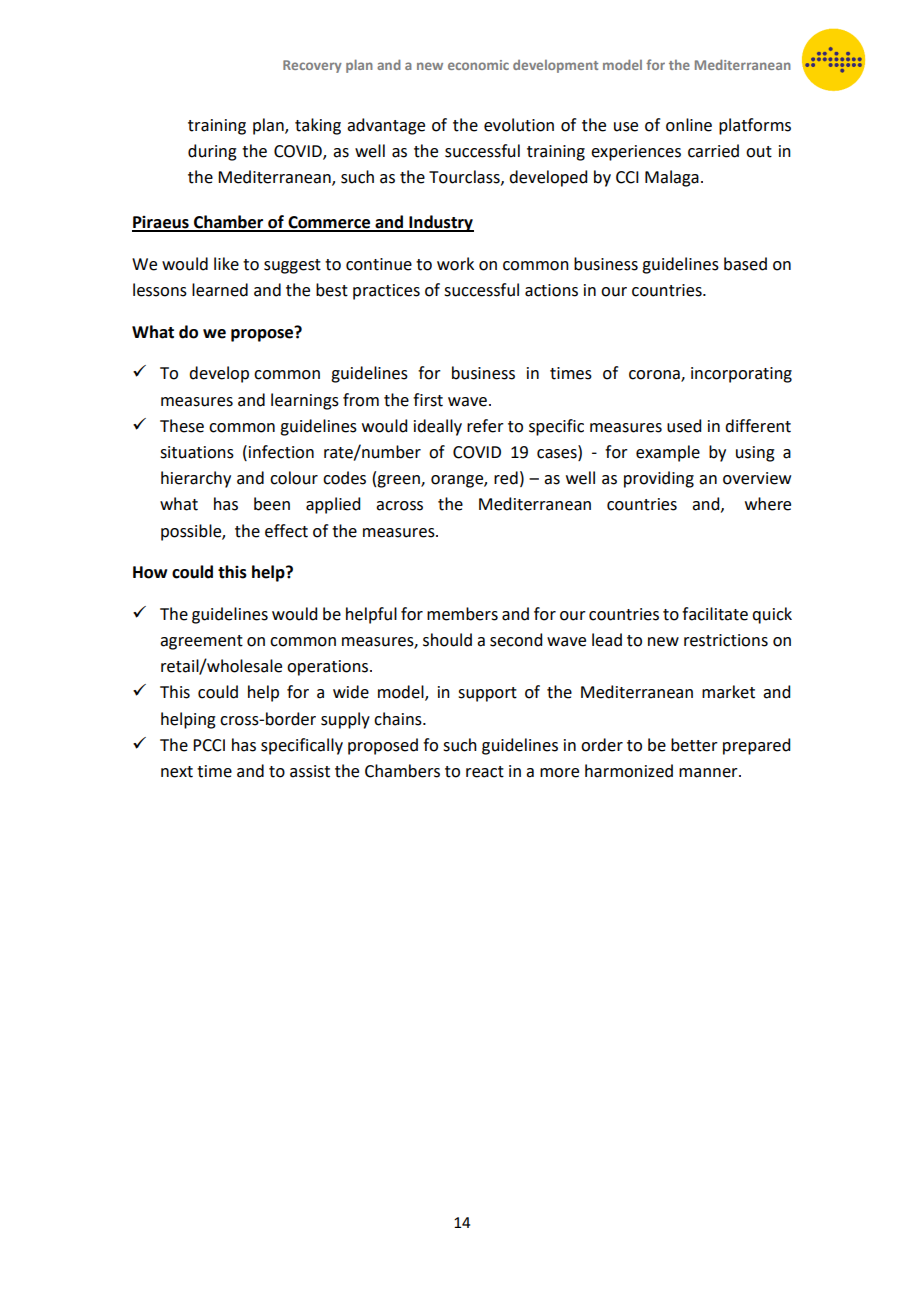 The height and width of the screenshot is (1308, 924). Describe the element at coordinates (745, 264) in the screenshot. I see `based` at that location.
